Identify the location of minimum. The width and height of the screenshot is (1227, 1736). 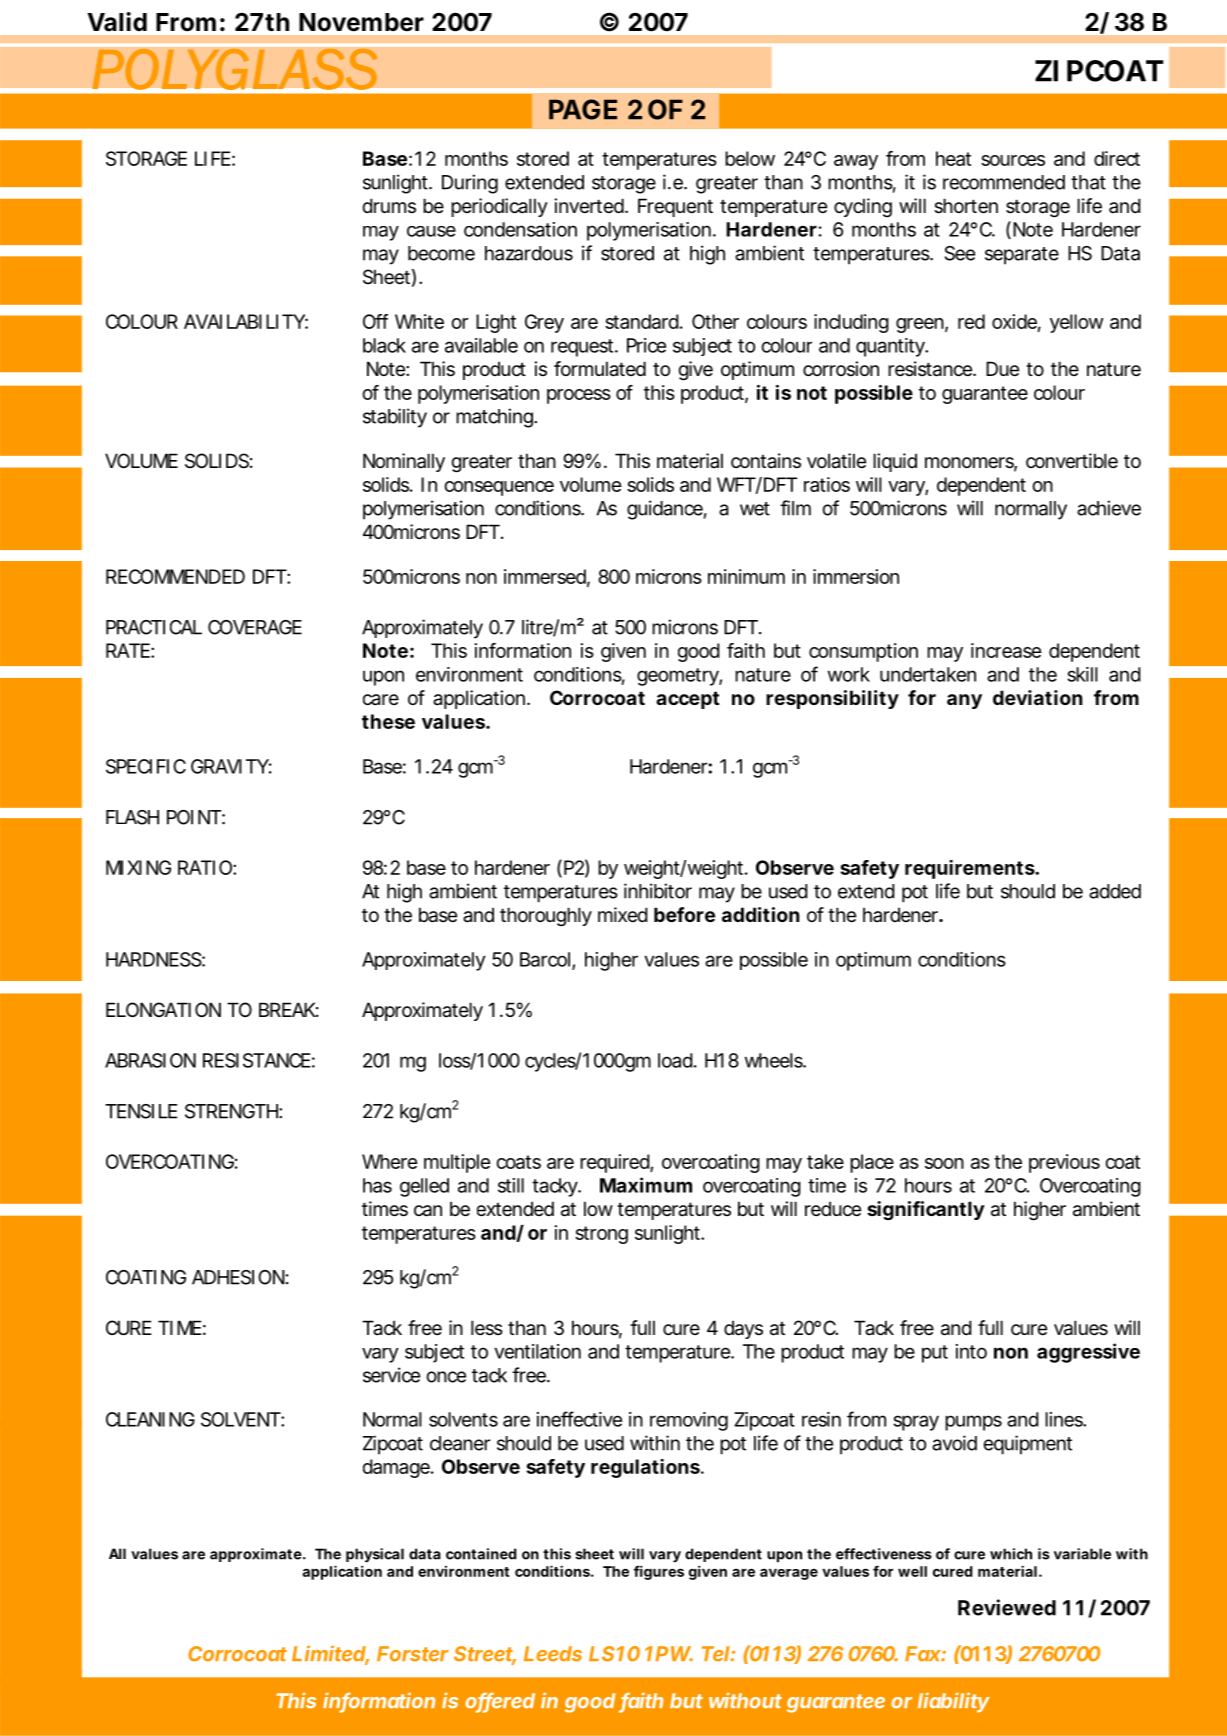
(746, 576).
